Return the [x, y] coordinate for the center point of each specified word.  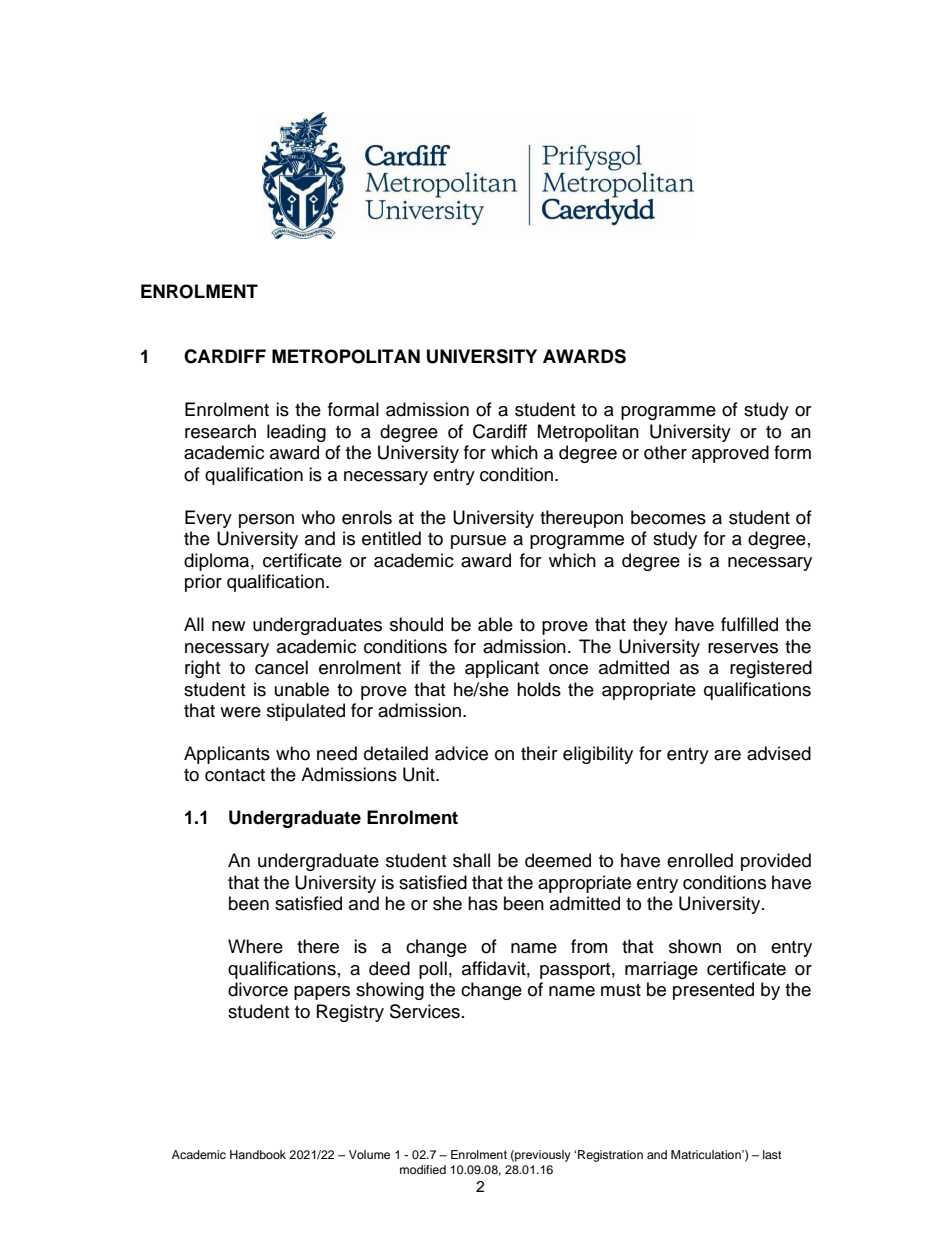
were [240, 712]
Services [425, 1011]
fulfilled [749, 624]
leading [296, 433]
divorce [258, 989]
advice [461, 753]
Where [255, 946]
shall [471, 860]
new [228, 626]
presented [713, 991]
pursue [478, 542]
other [665, 452]
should [416, 624]
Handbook [258, 1154]
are [727, 755]
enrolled [700, 860]
